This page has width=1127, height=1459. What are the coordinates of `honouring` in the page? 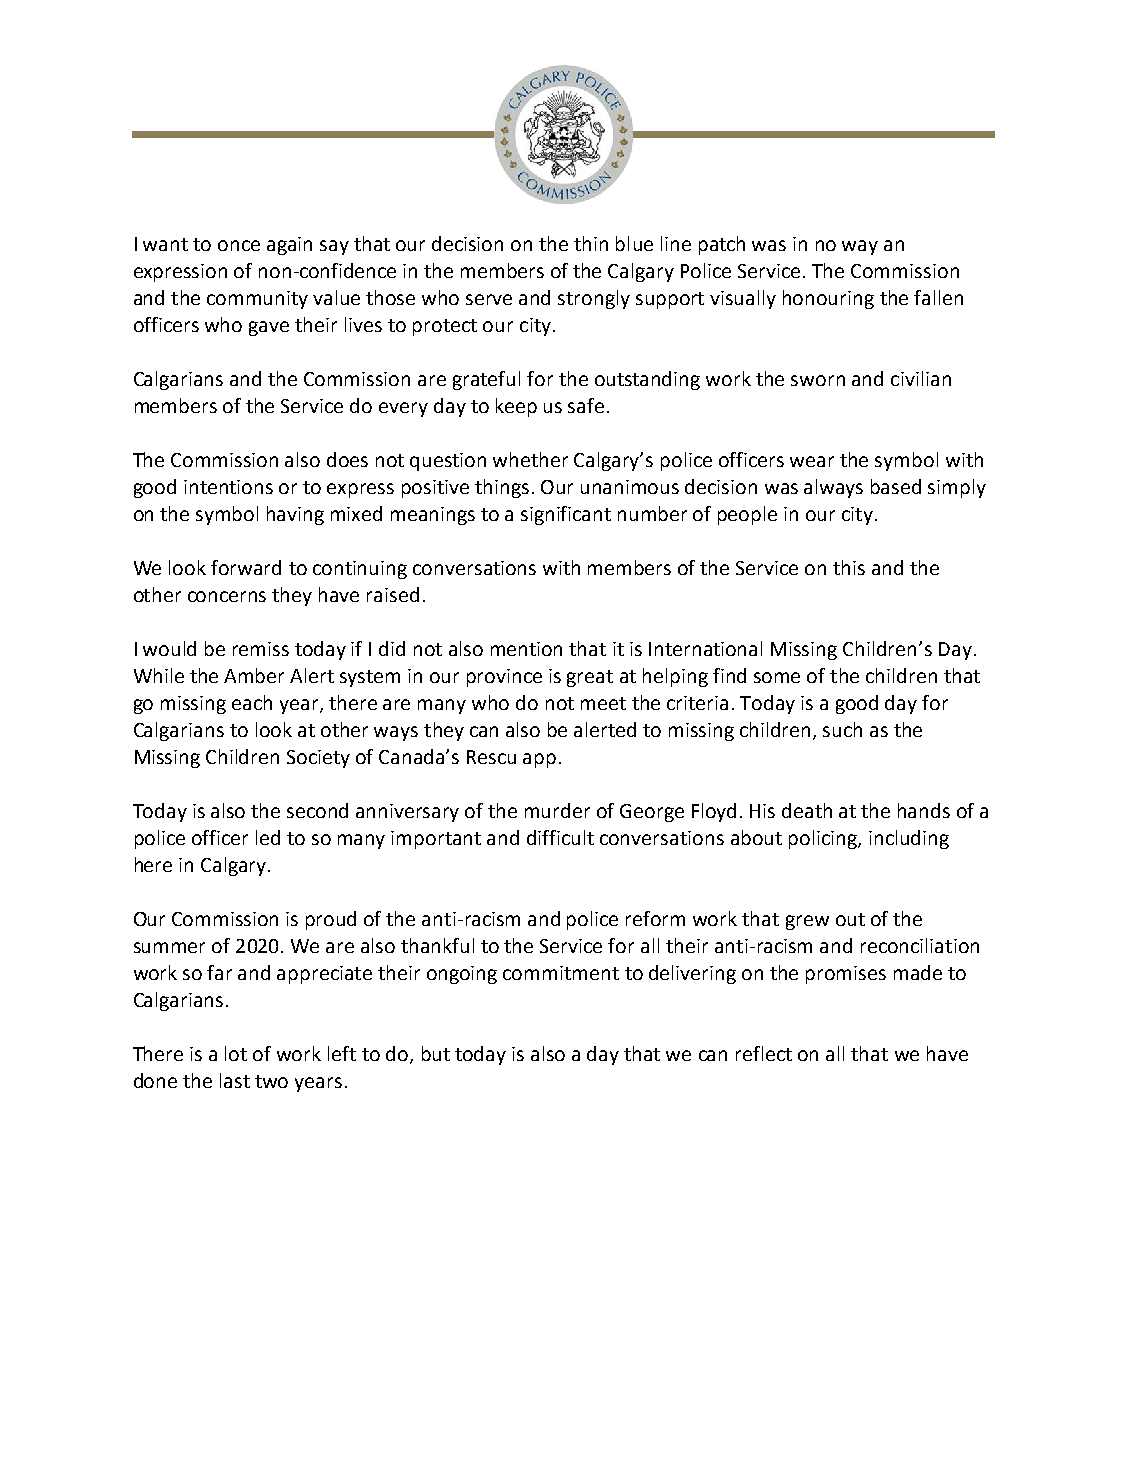 It's located at (828, 299).
